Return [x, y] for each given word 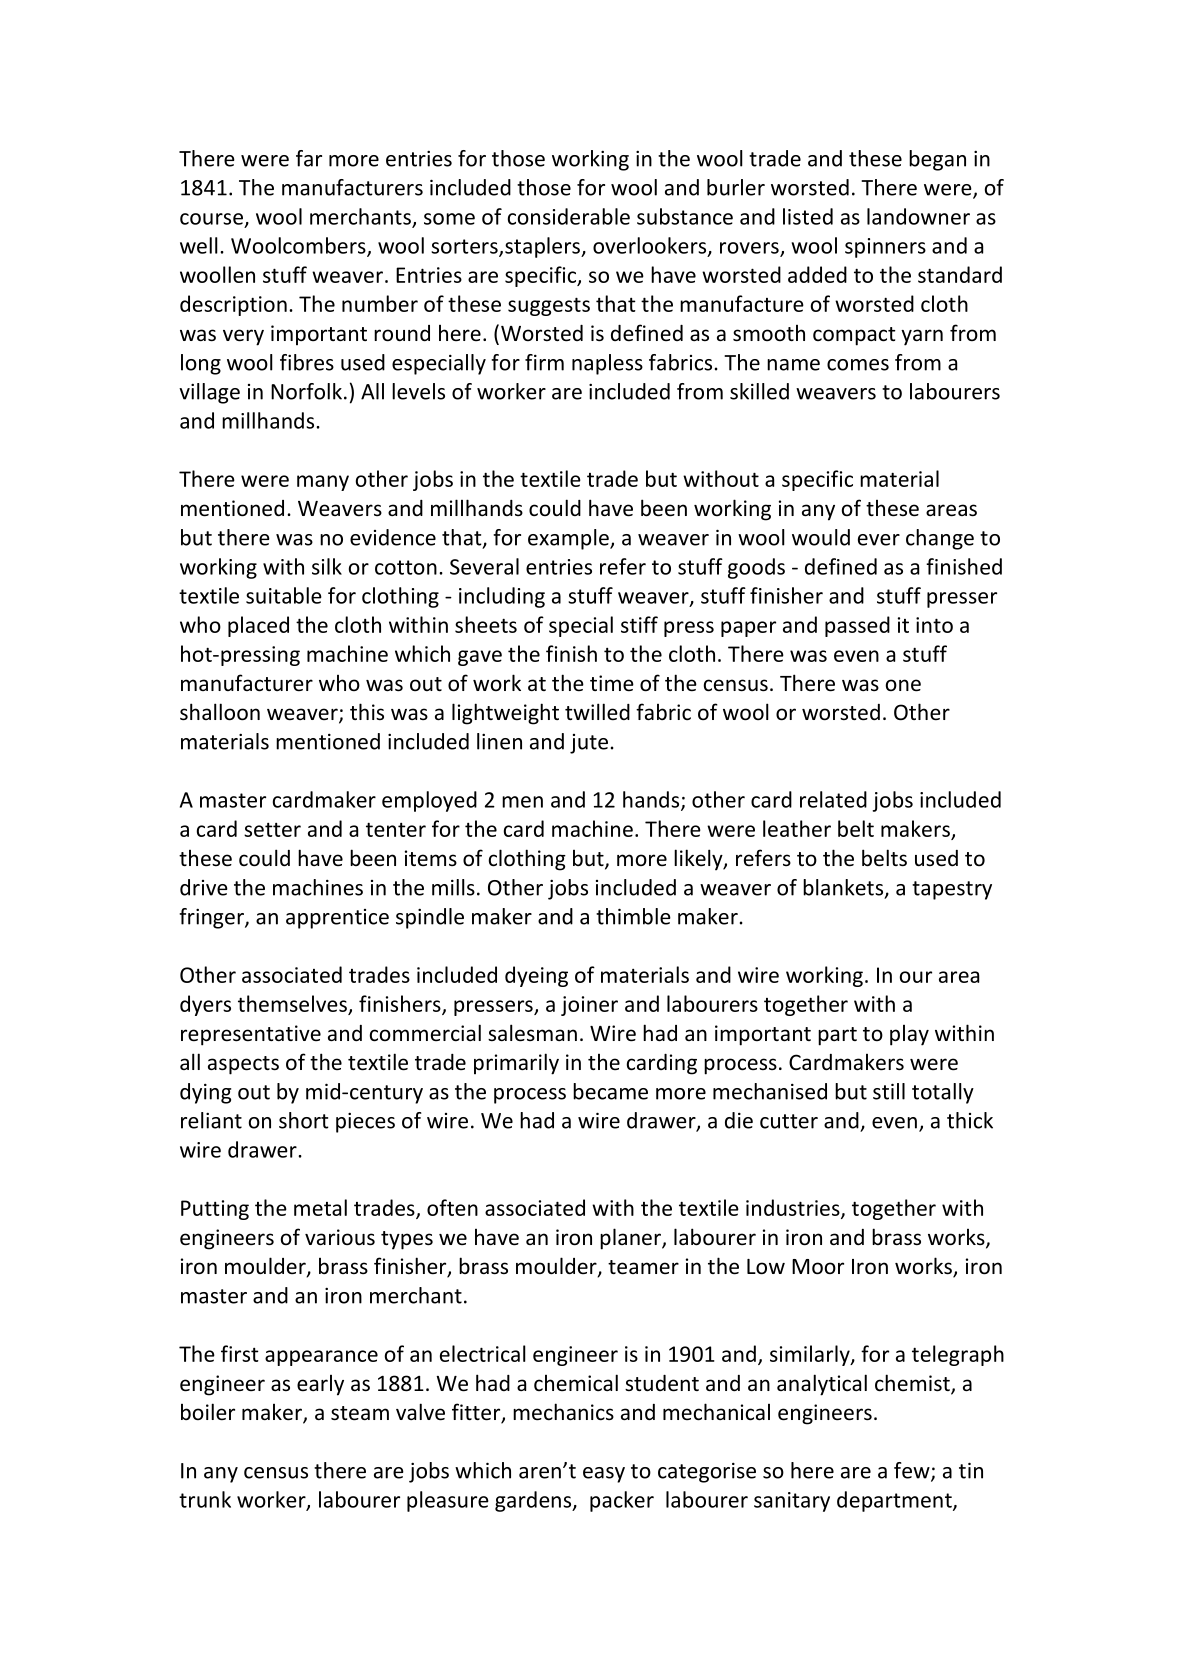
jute [589, 744]
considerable [569, 216]
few [913, 1471]
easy [604, 1475]
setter [272, 830]
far [309, 158]
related [833, 799]
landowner [918, 216]
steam [360, 1413]
